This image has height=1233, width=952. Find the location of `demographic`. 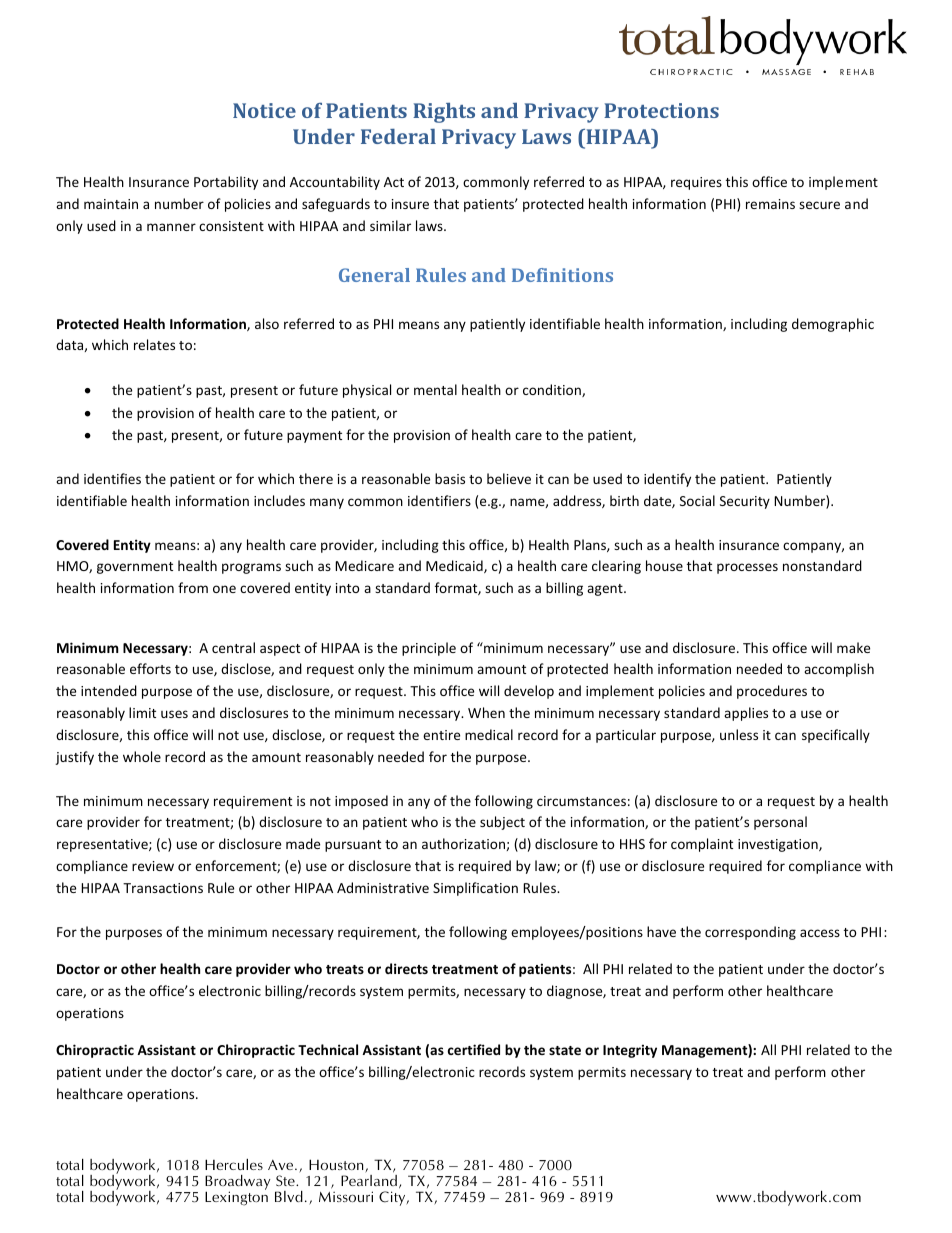

demographic is located at coordinates (833, 325).
